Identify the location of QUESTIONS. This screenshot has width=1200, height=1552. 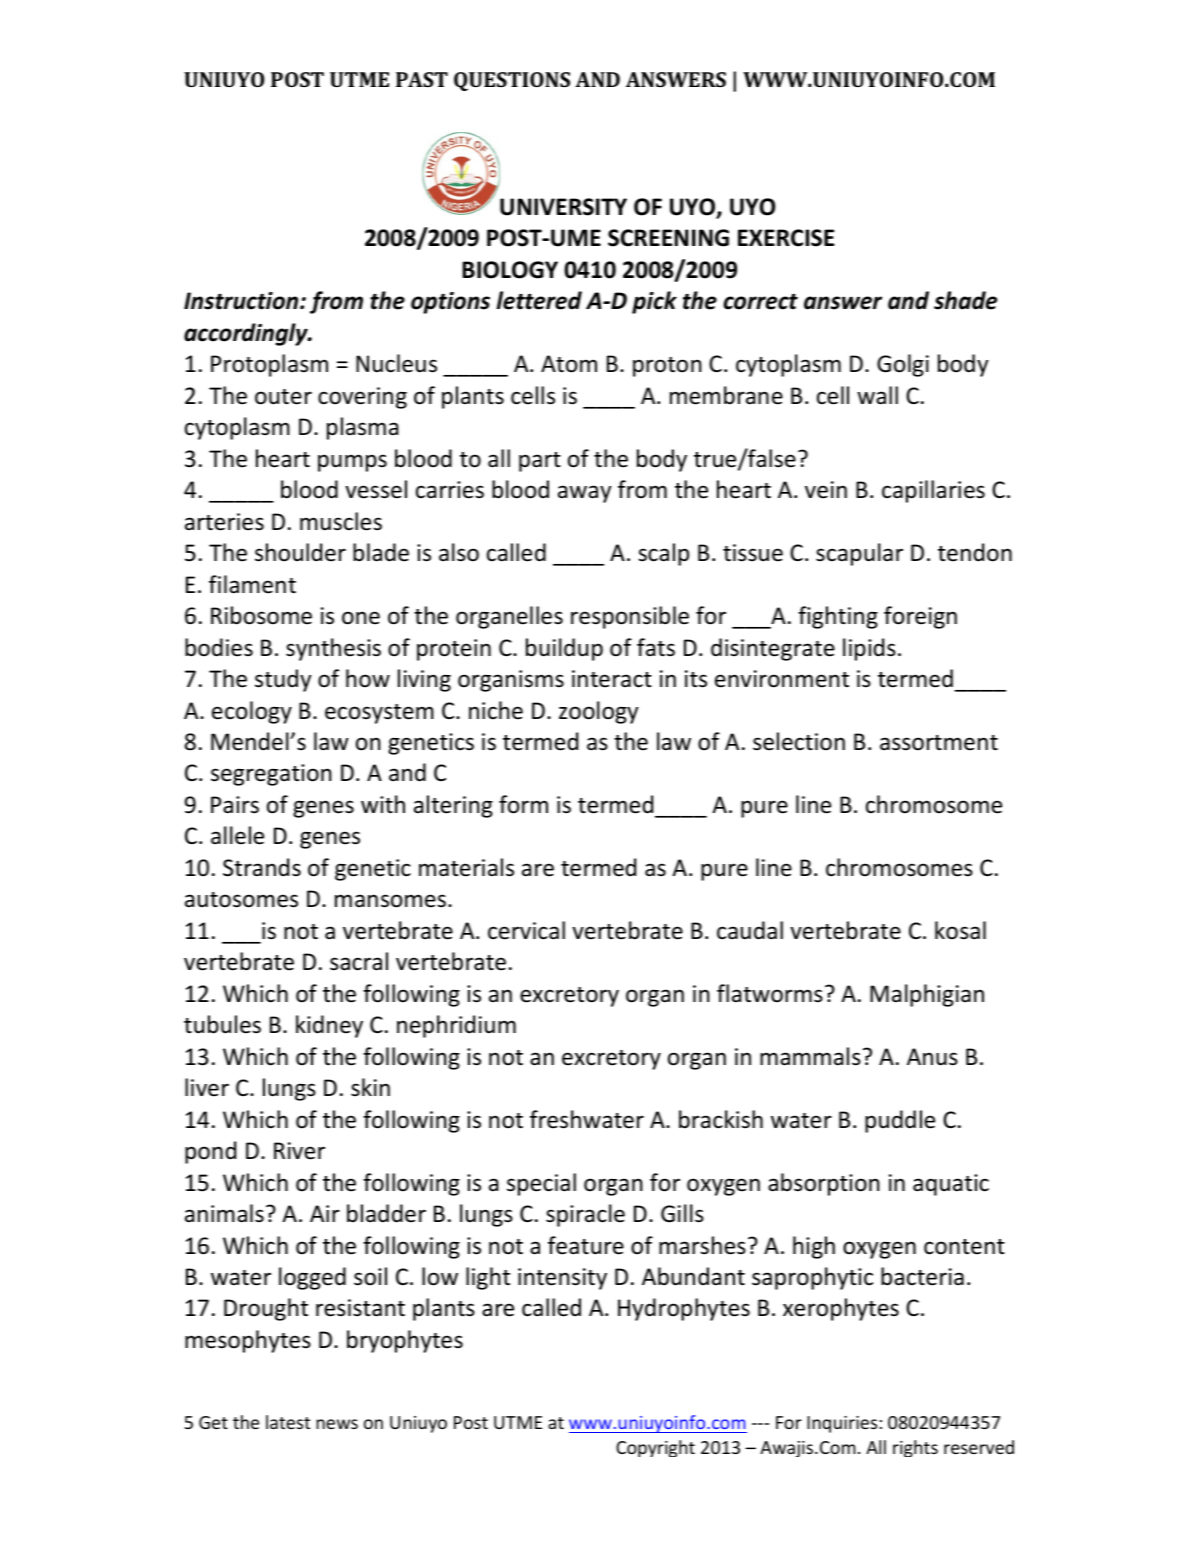
(512, 81).
